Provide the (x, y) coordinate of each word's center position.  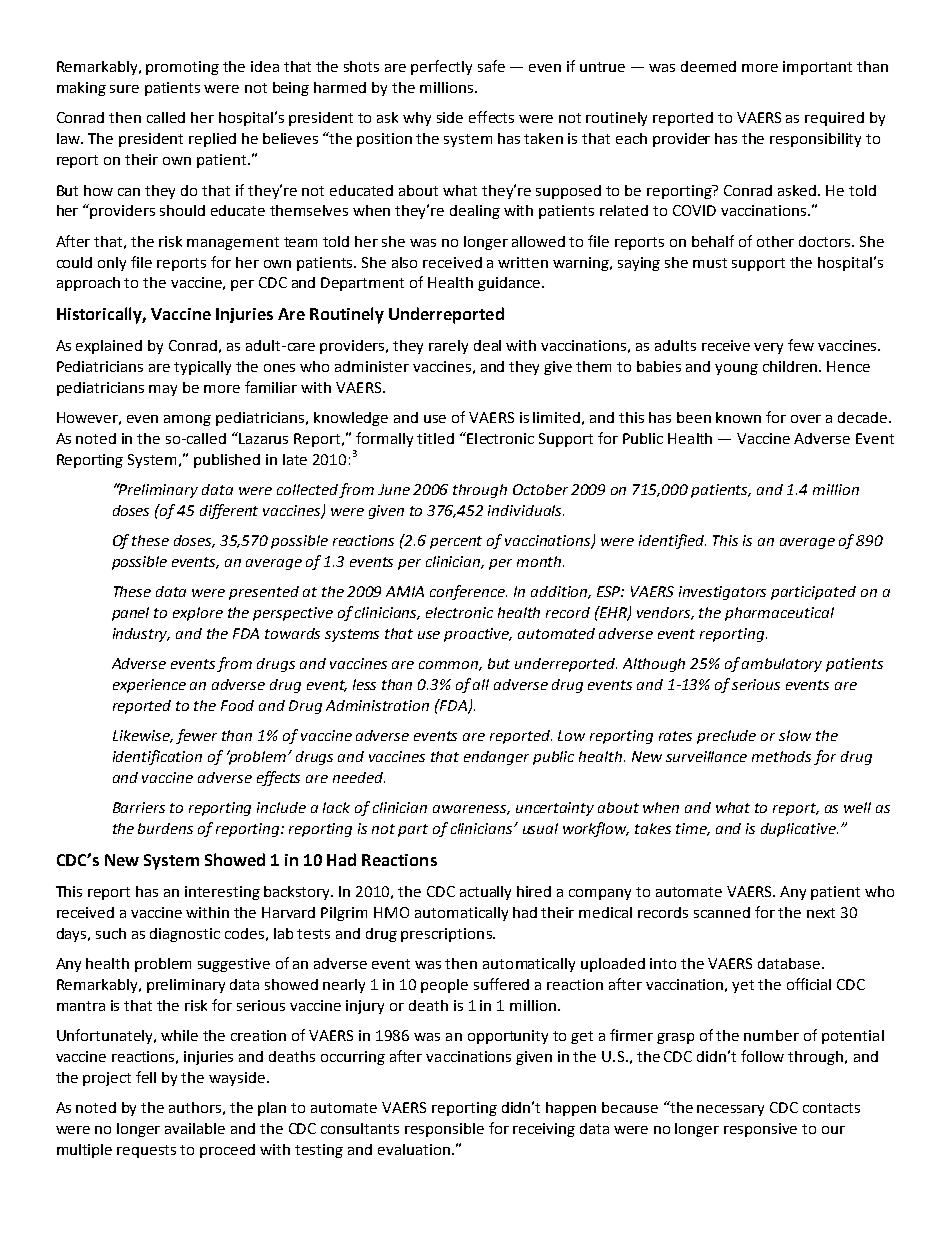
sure (124, 89)
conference (468, 592)
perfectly (441, 67)
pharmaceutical (779, 614)
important (817, 68)
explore (198, 614)
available (195, 1128)
